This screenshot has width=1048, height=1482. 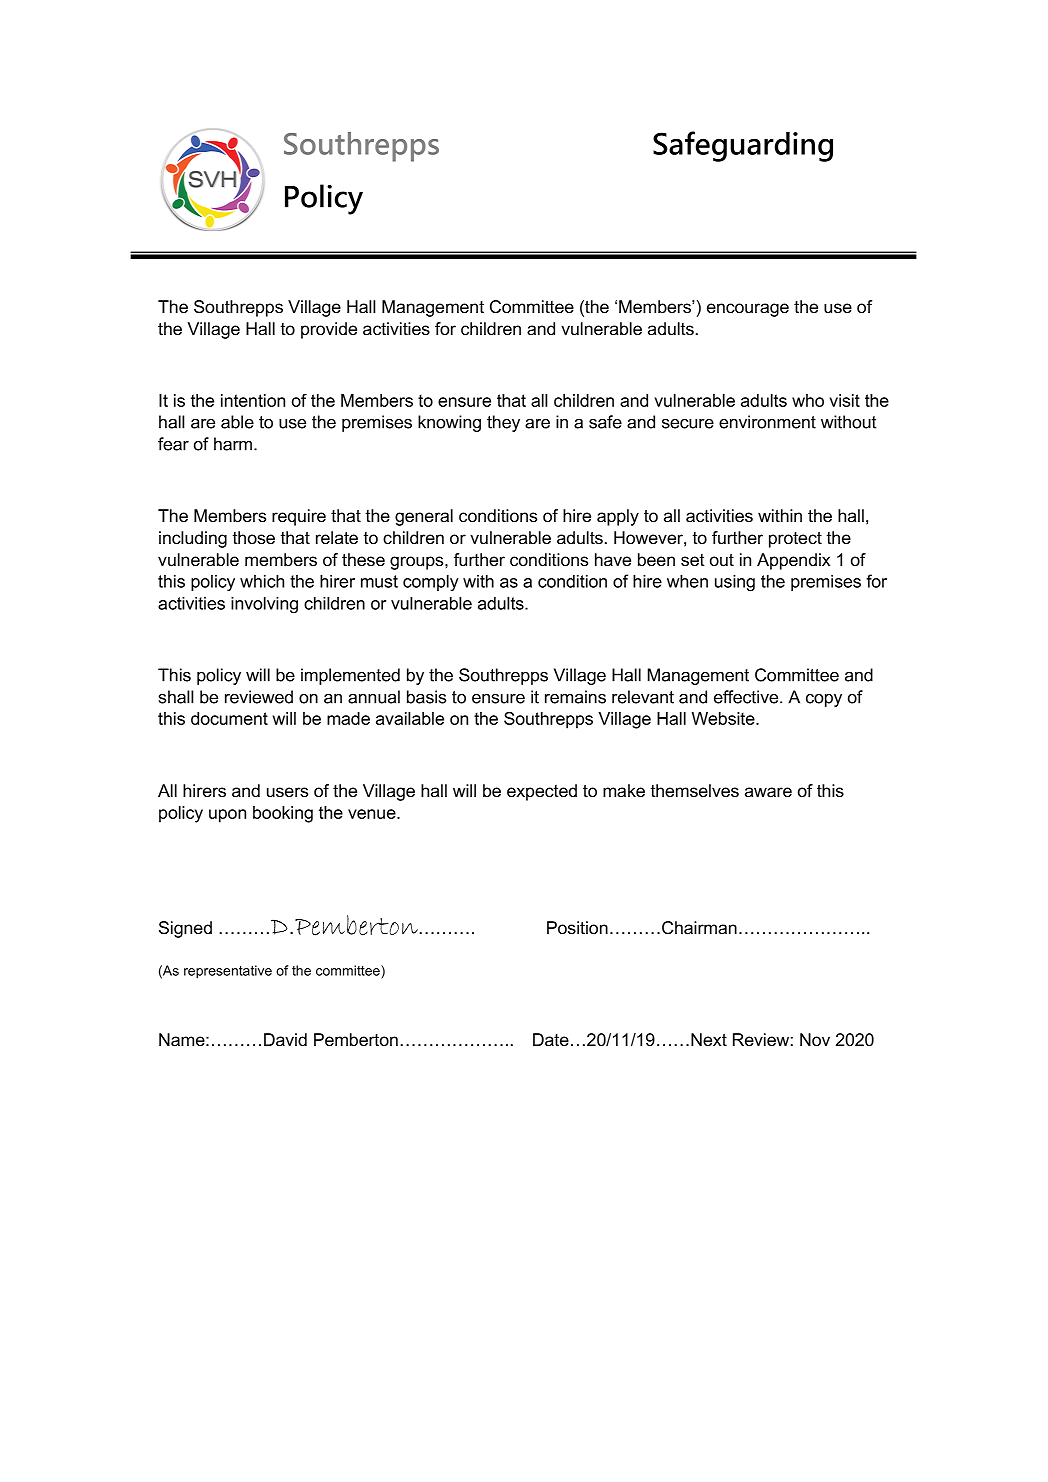 What do you see at coordinates (768, 792) in the screenshot?
I see `aware` at bounding box center [768, 792].
